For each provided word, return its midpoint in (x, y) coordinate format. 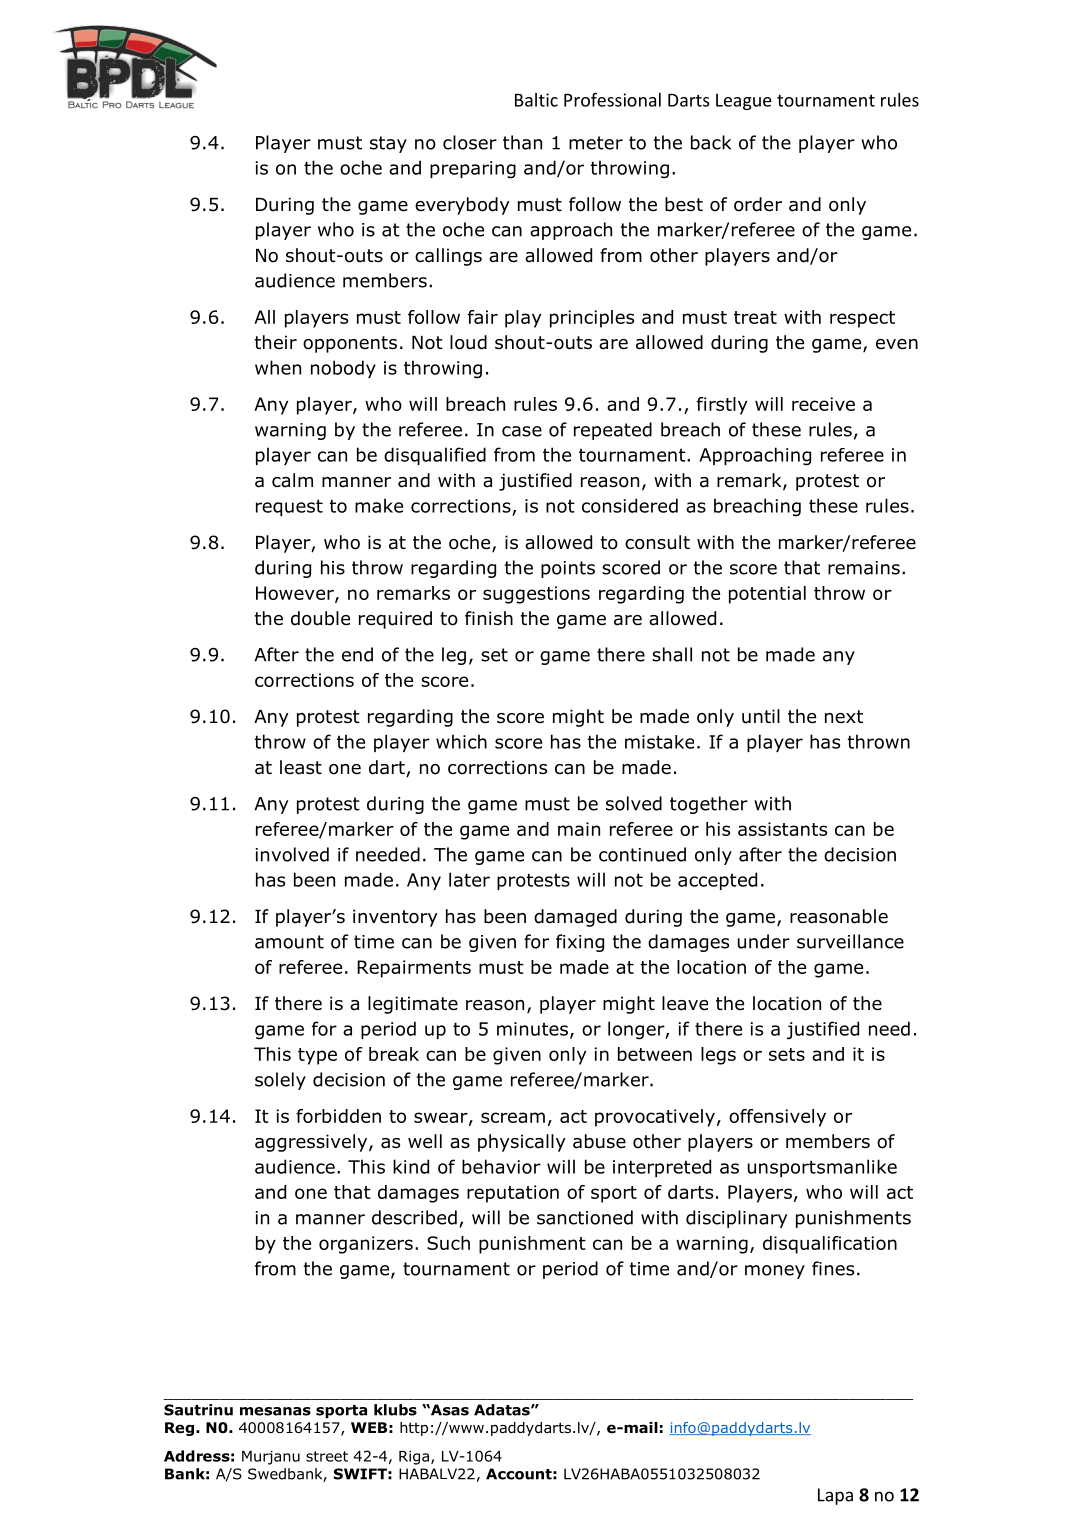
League (744, 102)
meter (596, 143)
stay (388, 144)
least (301, 767)
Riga (414, 1457)
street (327, 1456)
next (844, 717)
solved (634, 803)
